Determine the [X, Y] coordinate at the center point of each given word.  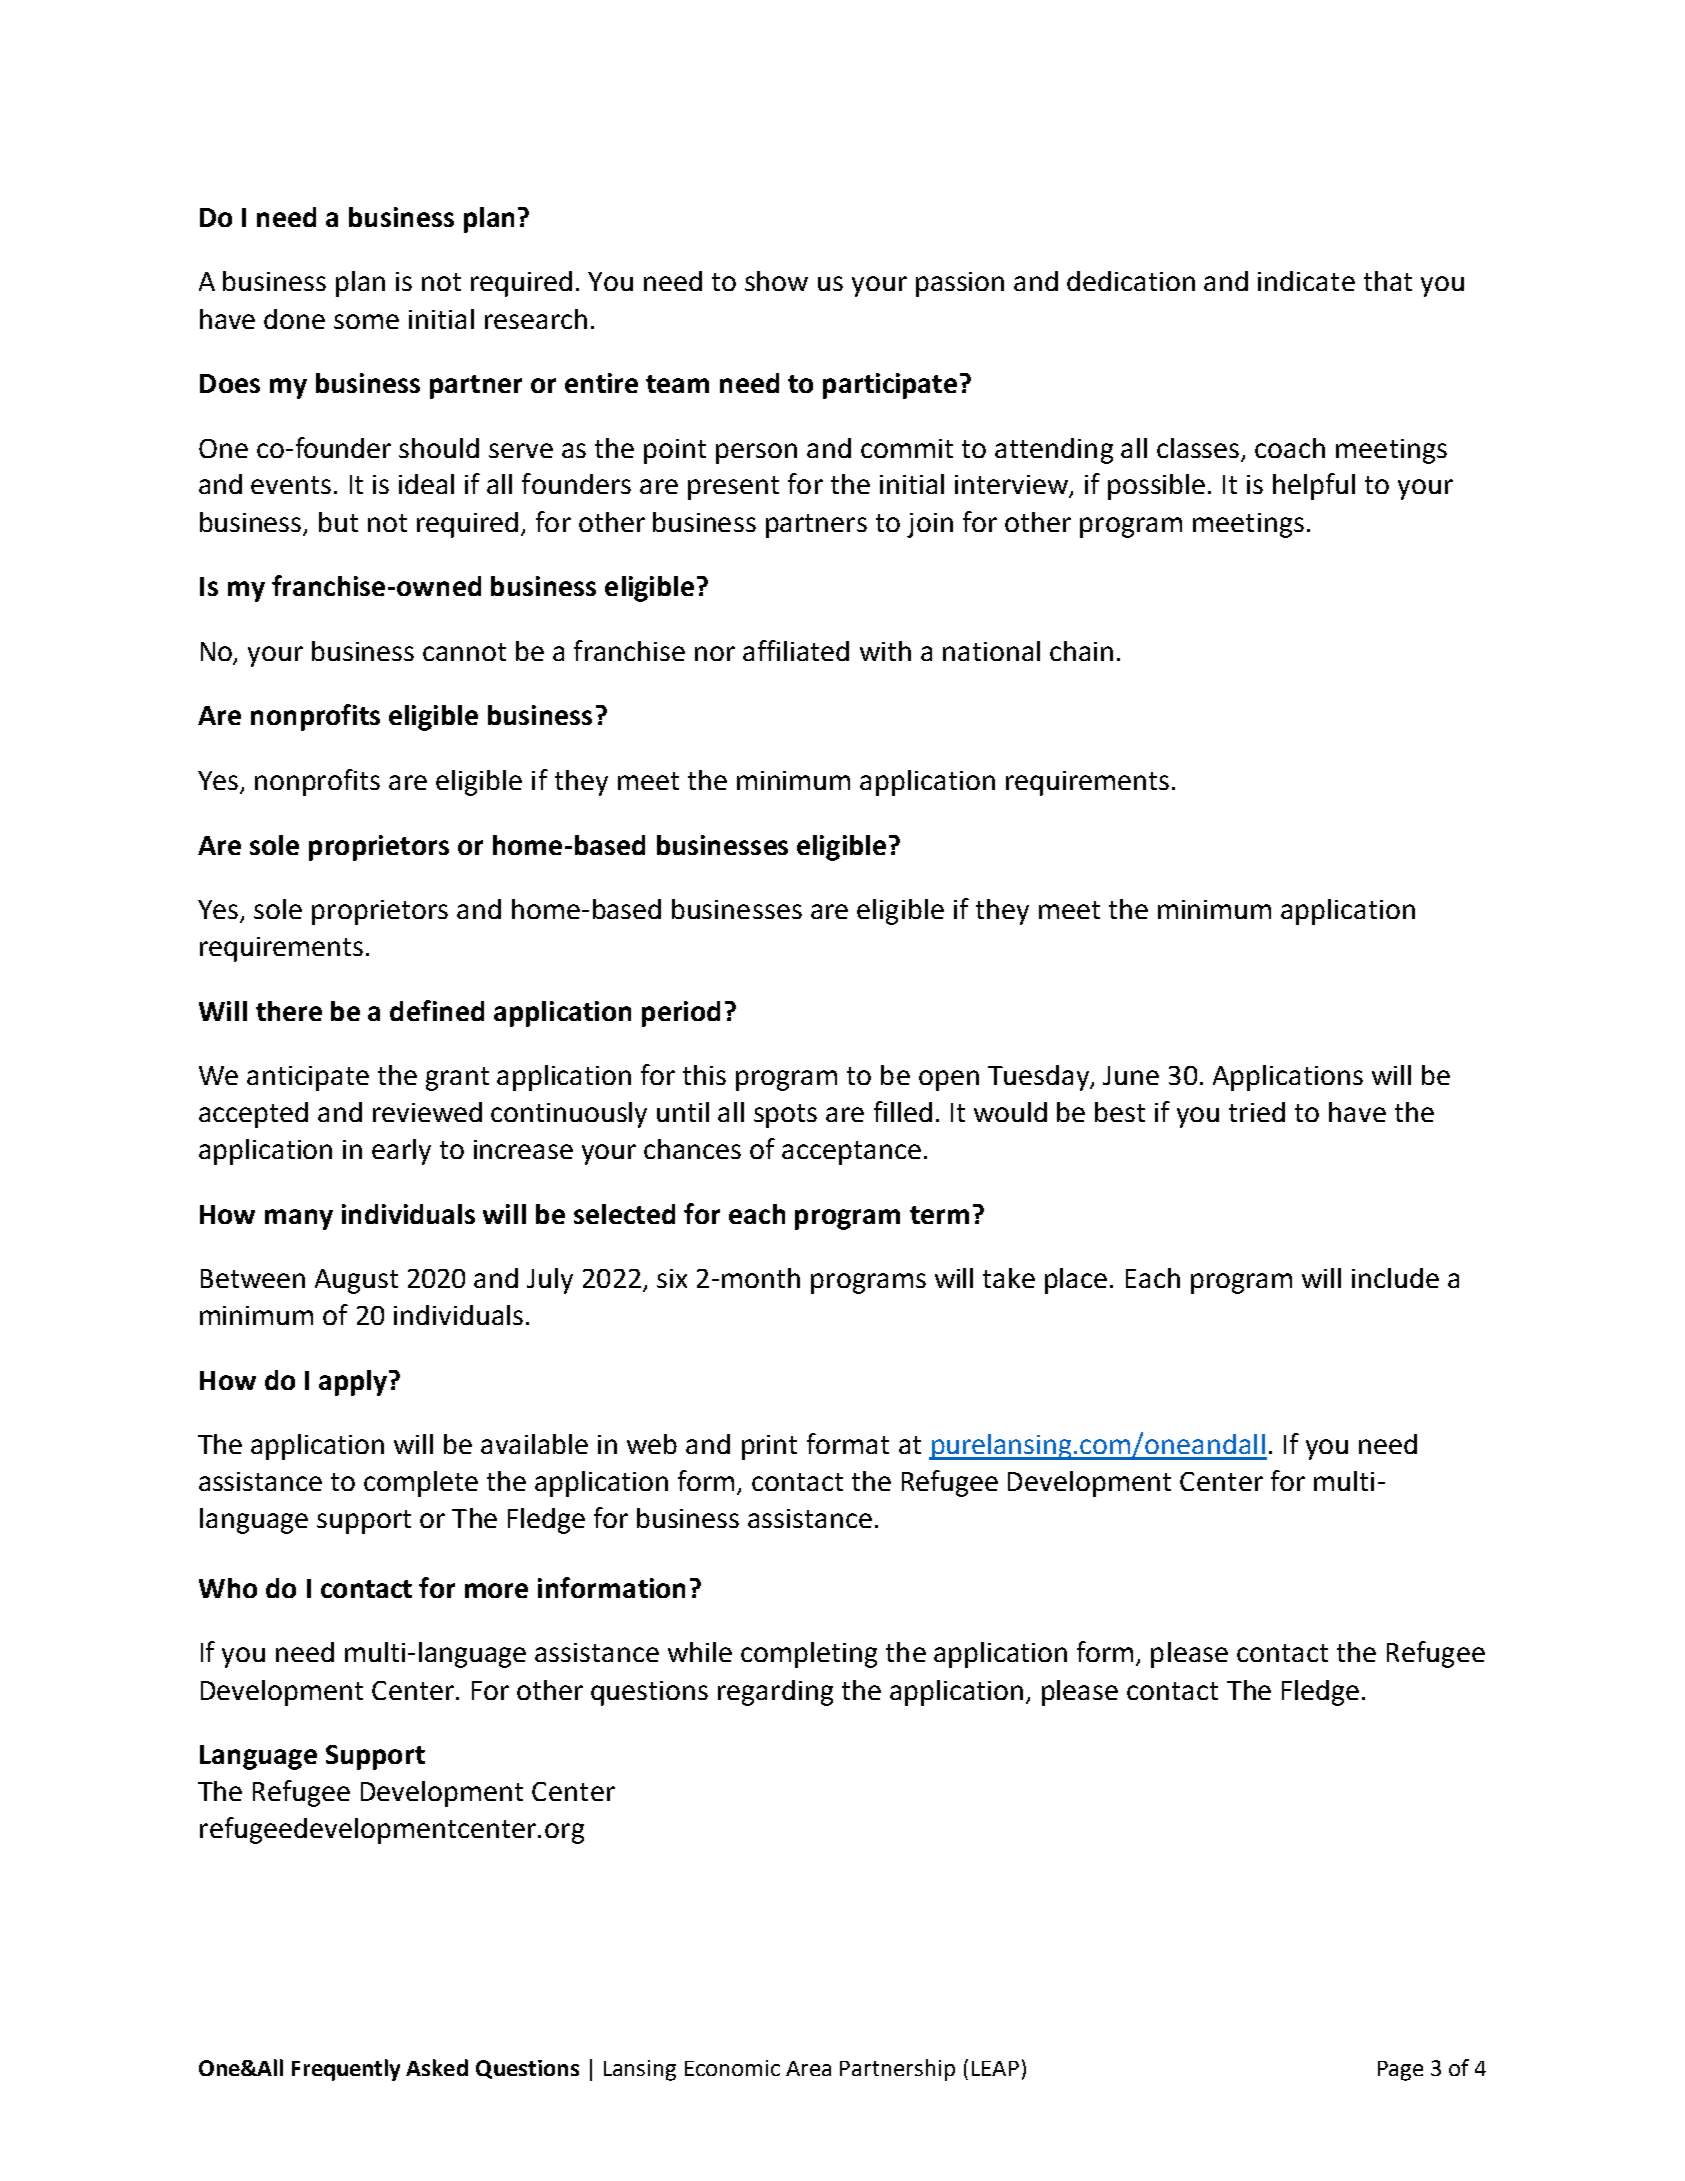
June [1131, 1075]
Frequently [346, 2070]
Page [1400, 2071]
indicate [1306, 281]
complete [421, 1484]
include [1395, 1278]
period [681, 1014]
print [769, 1447]
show [776, 281]
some [366, 321]
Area [808, 2068]
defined [437, 1010]
